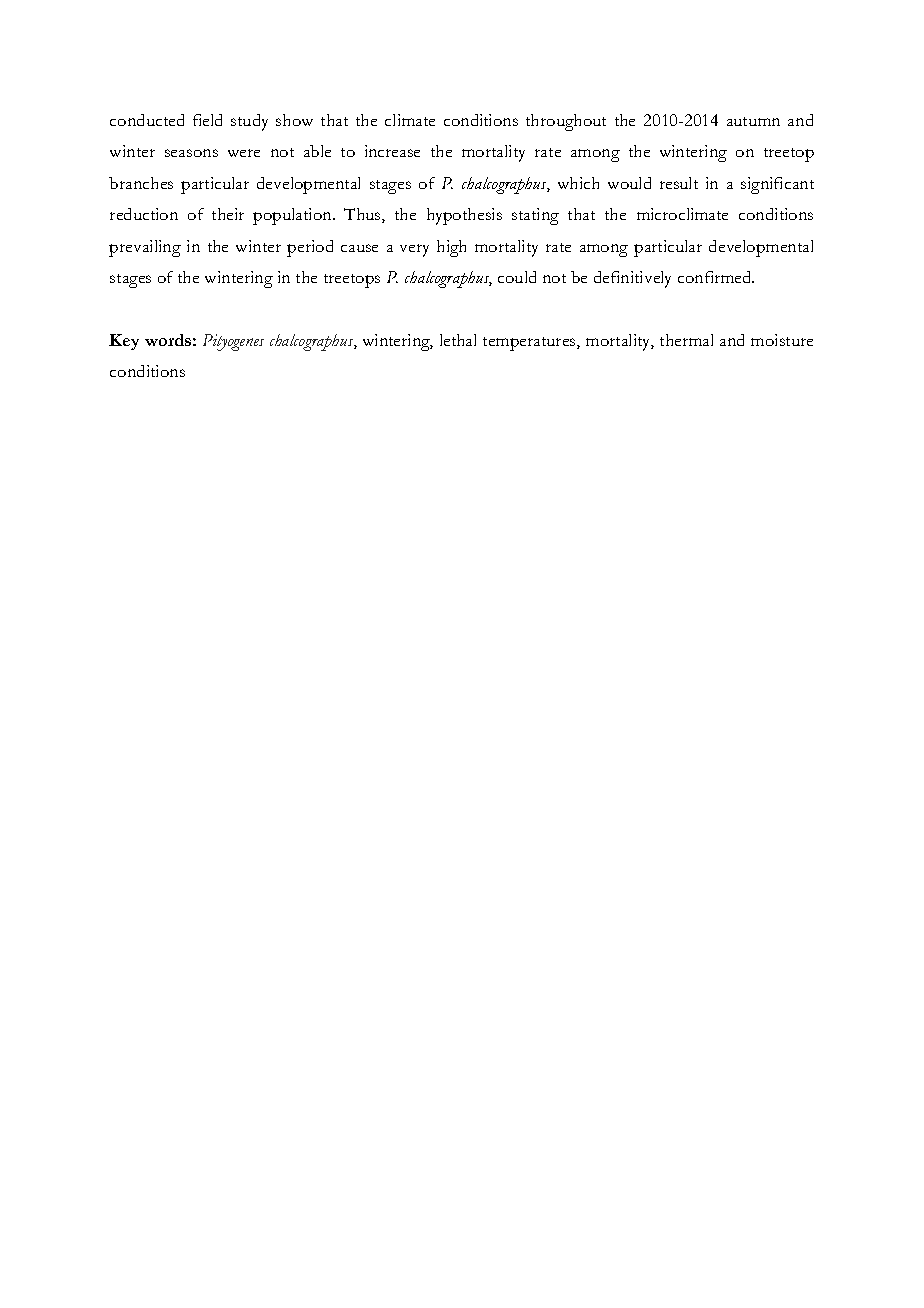  What do you see at coordinates (228, 214) in the document?
I see `their` at bounding box center [228, 214].
